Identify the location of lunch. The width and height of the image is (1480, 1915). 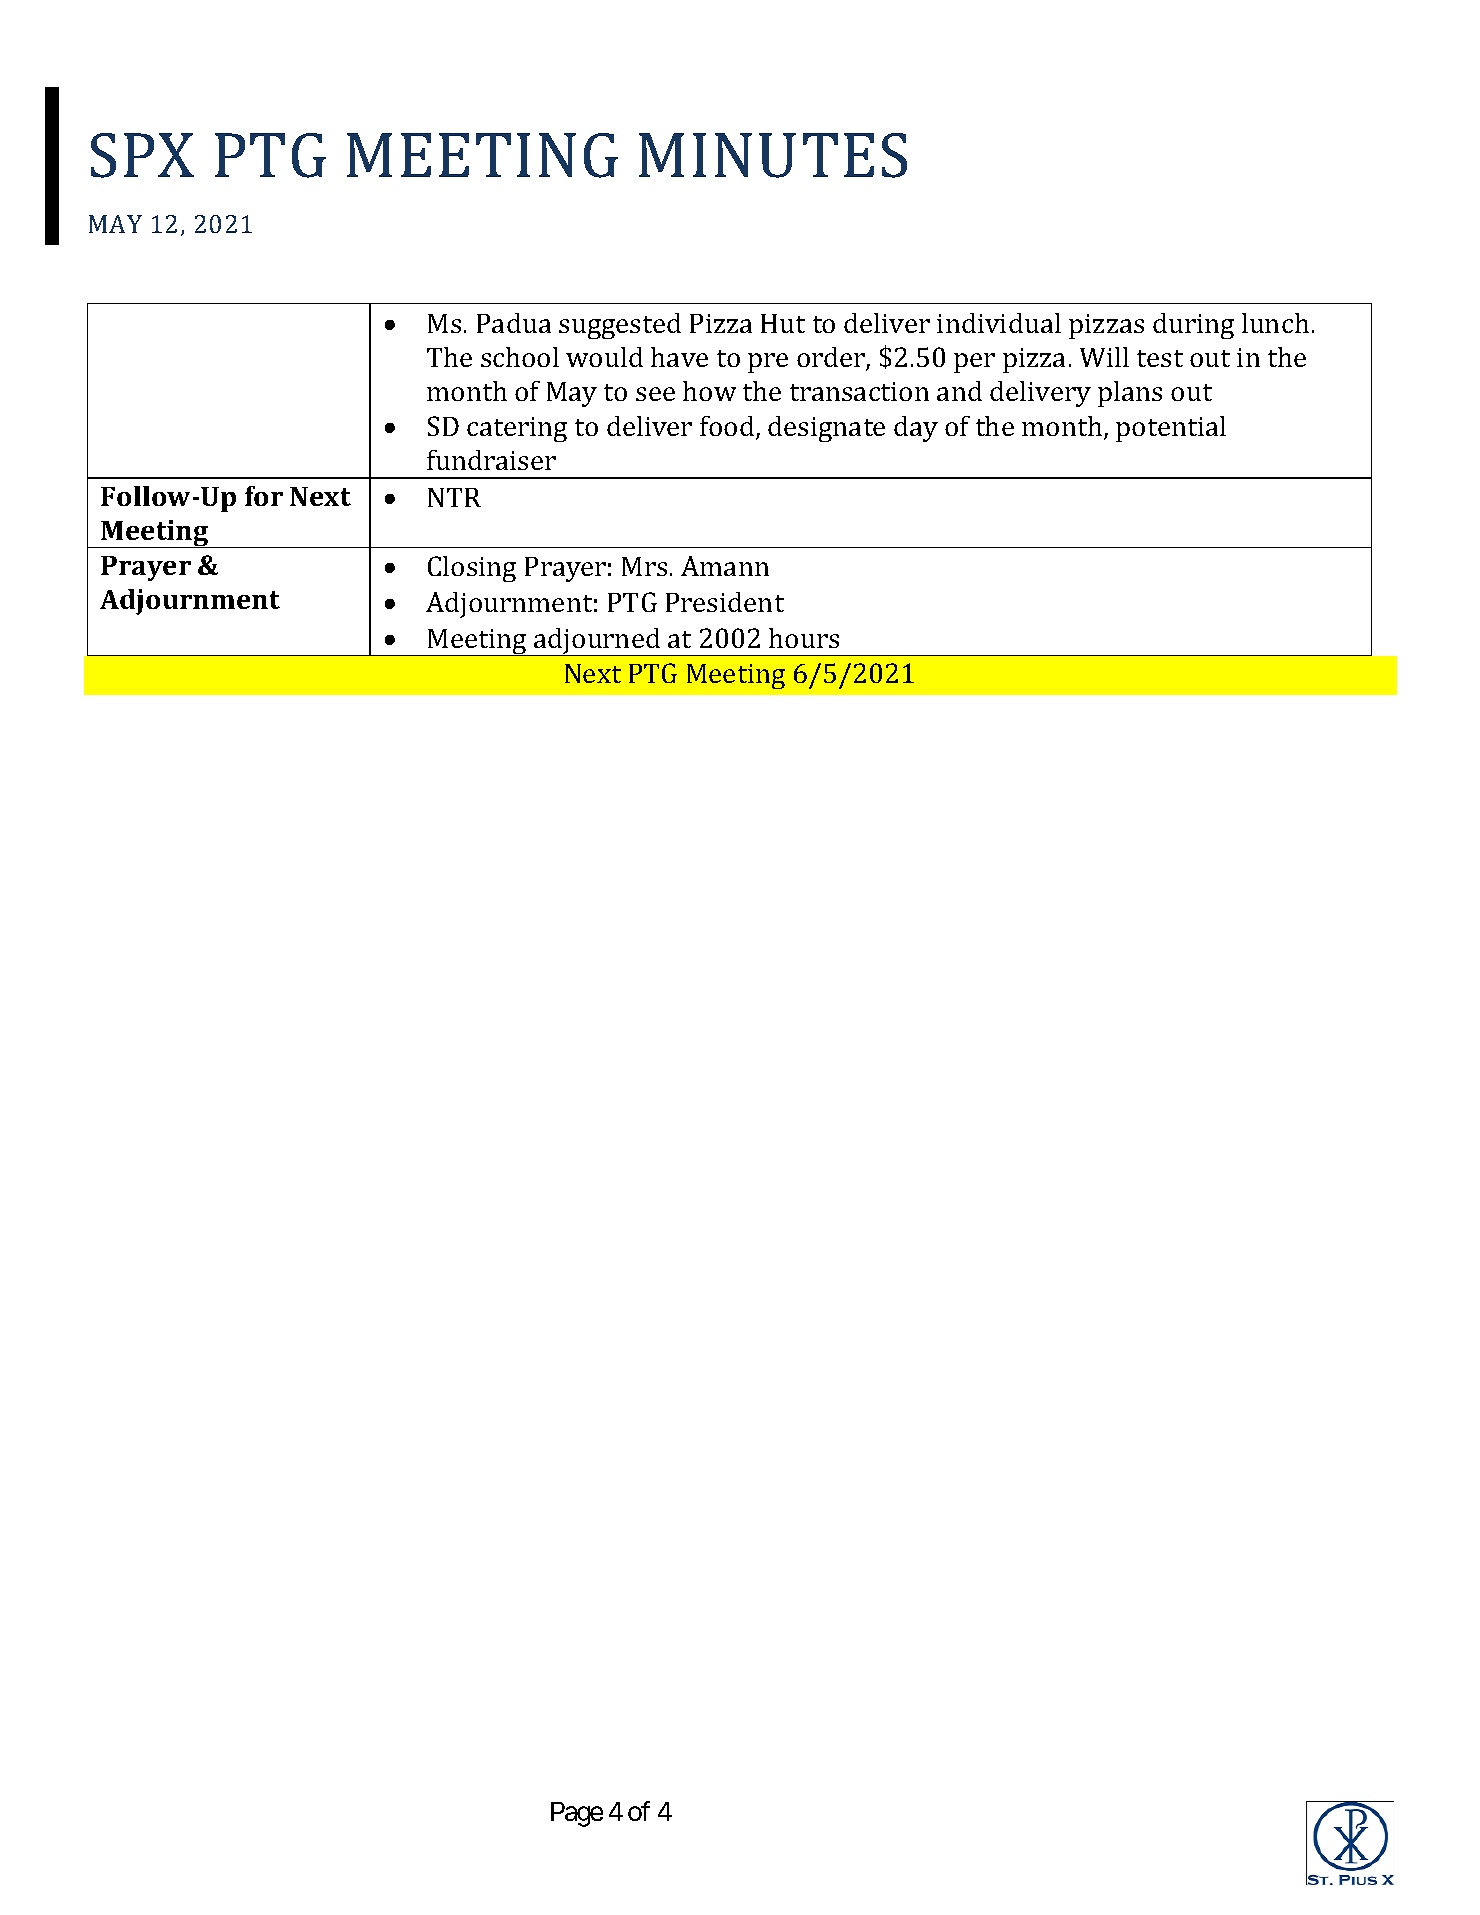
(1275, 323).
